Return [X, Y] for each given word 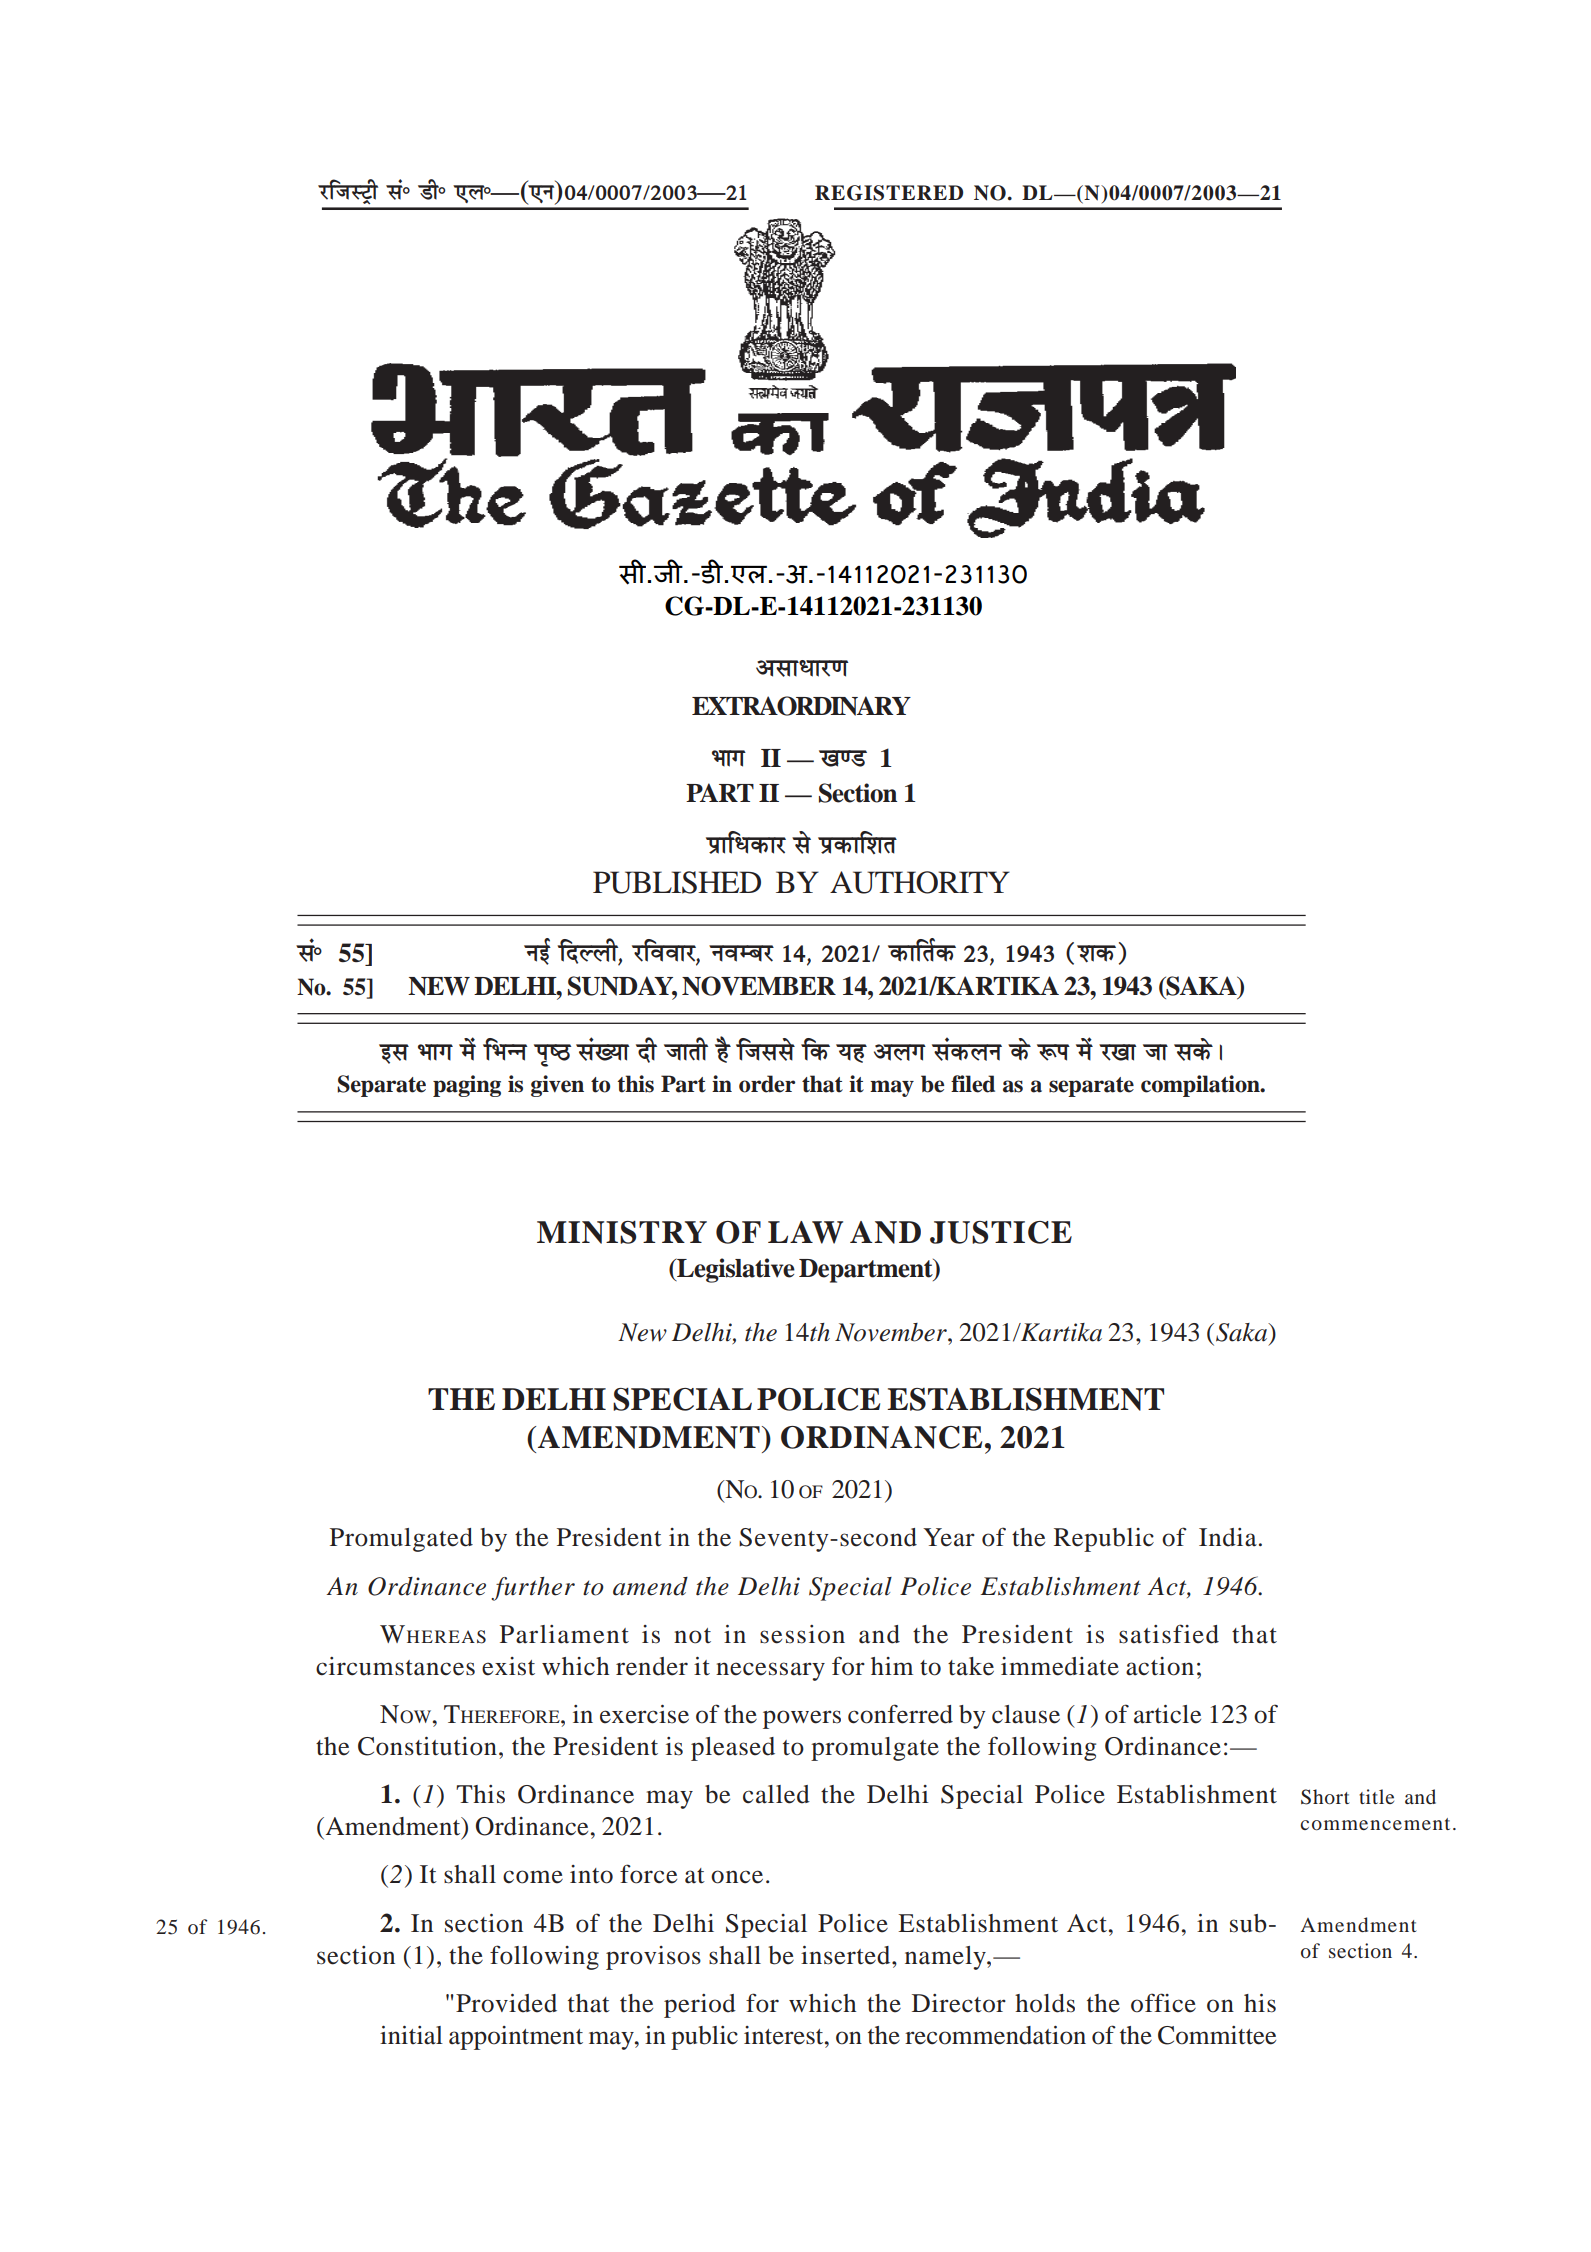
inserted [847, 1955]
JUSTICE [1001, 1232]
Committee [1217, 2035]
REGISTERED [889, 193]
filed [973, 1084]
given [557, 1086]
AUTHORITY [920, 882]
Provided [506, 2003]
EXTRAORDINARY [801, 706]
